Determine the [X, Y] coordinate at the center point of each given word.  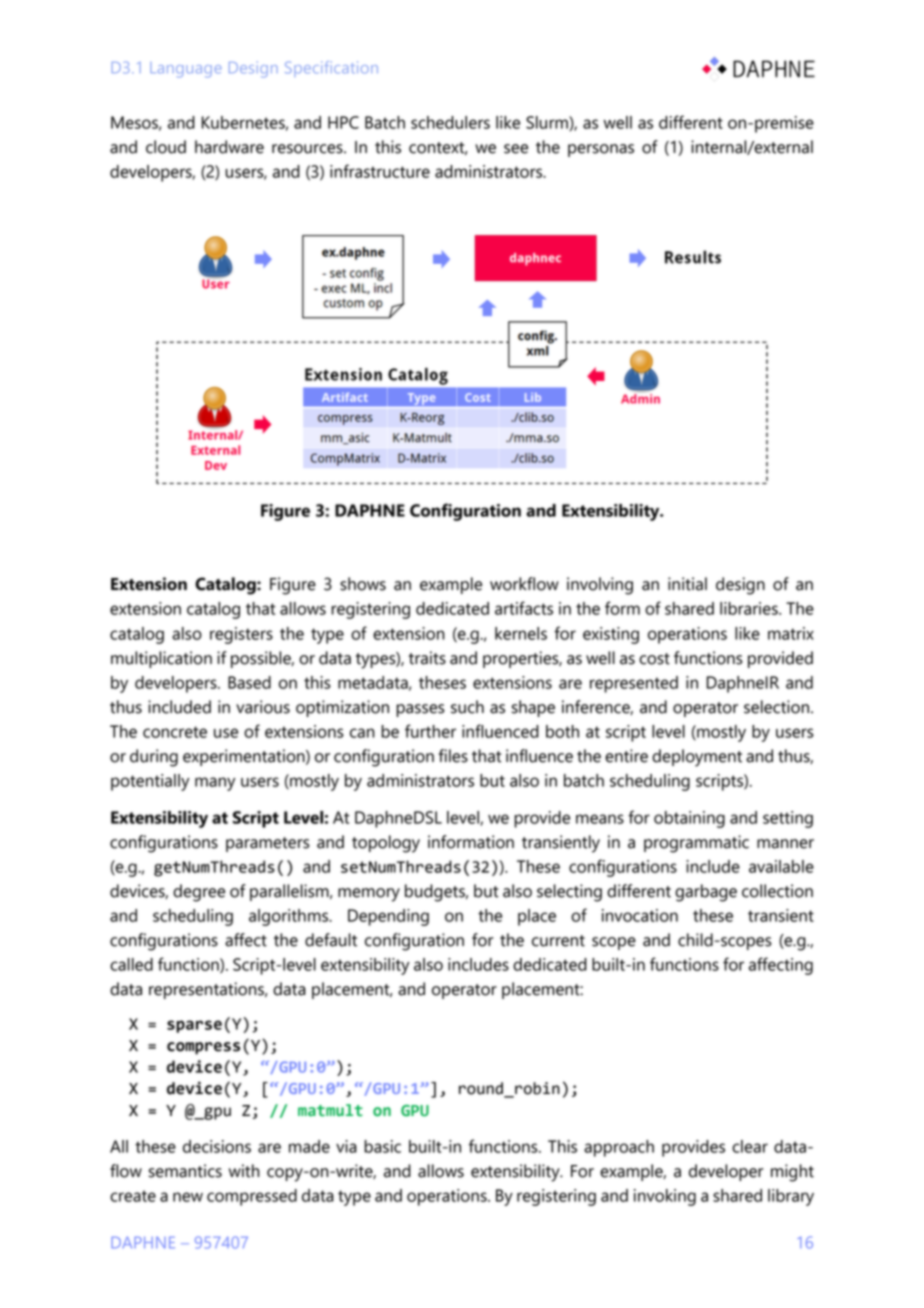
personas [601, 150]
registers [241, 635]
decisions [217, 1146]
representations [207, 990]
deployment [697, 758]
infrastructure [380, 171]
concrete [175, 732]
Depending [388, 917]
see [516, 149]
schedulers [450, 122]
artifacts [524, 608]
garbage [706, 893]
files [453, 756]
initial [687, 584]
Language [186, 70]
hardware [229, 147]
